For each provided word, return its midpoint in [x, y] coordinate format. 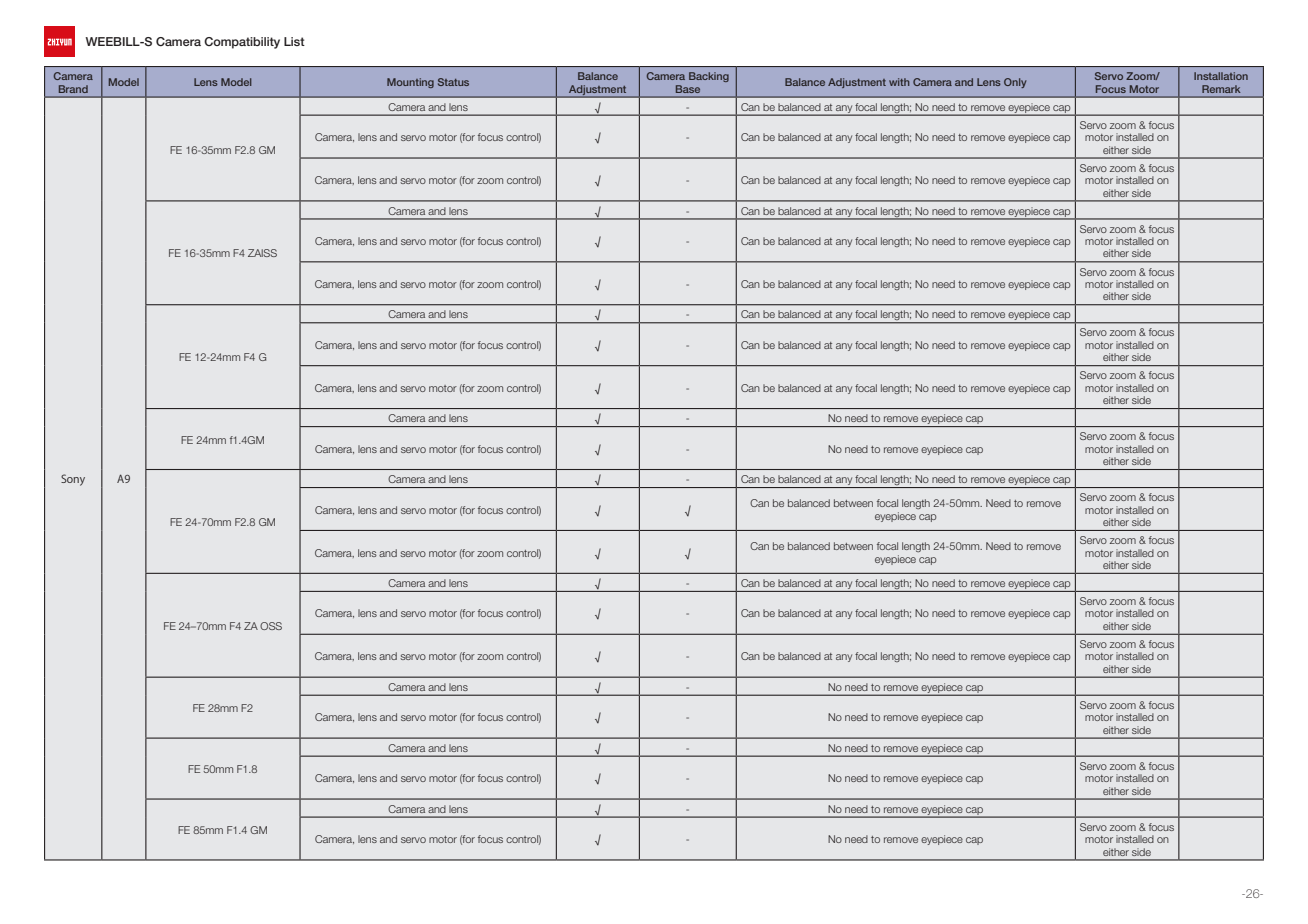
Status [453, 82]
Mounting [410, 83]
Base [688, 89]
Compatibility [242, 43]
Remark [1221, 89]
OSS [271, 626]
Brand [73, 89]
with [899, 82]
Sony [73, 480]
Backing [709, 77]
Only [1015, 83]
